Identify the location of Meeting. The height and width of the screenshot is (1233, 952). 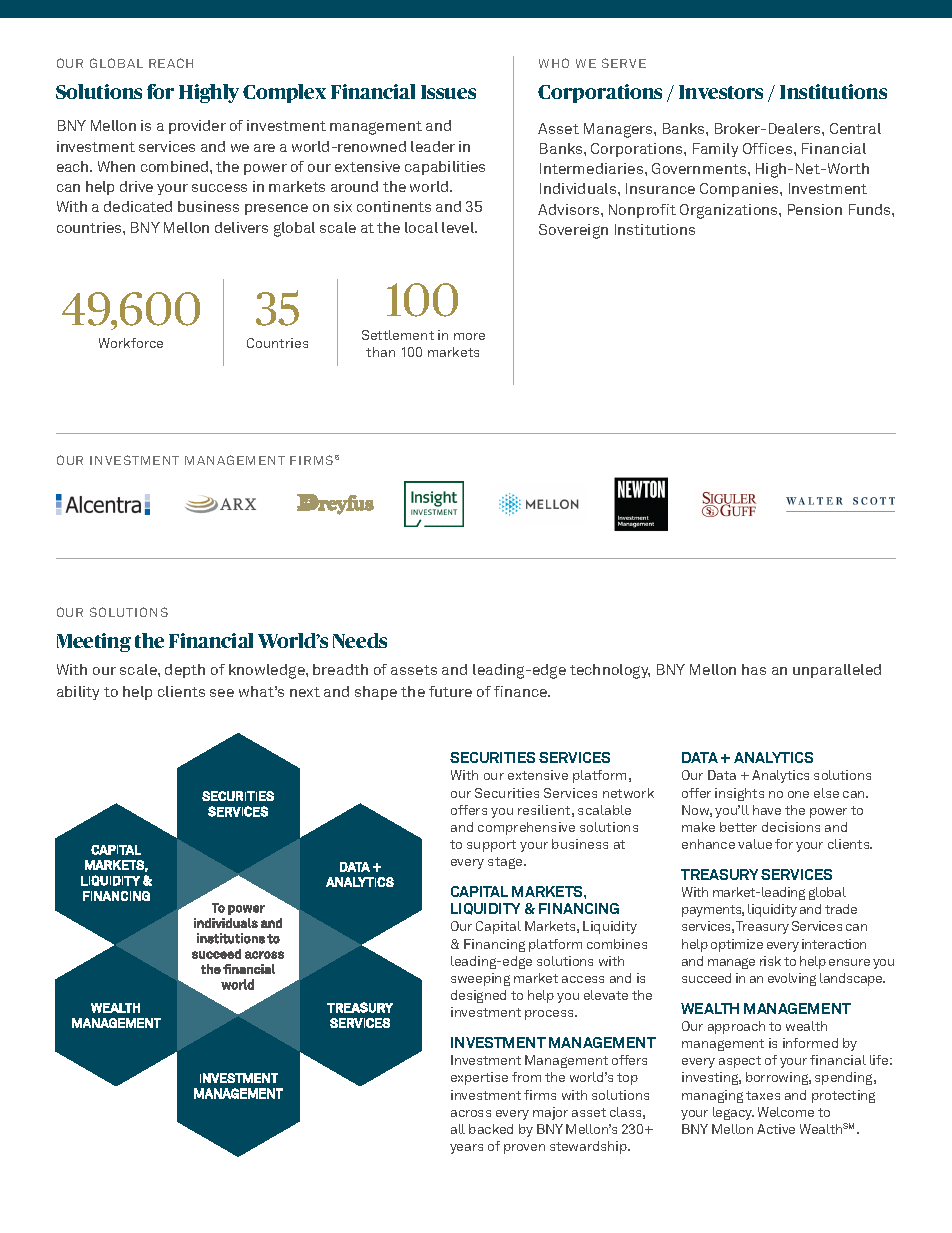
(94, 642).
